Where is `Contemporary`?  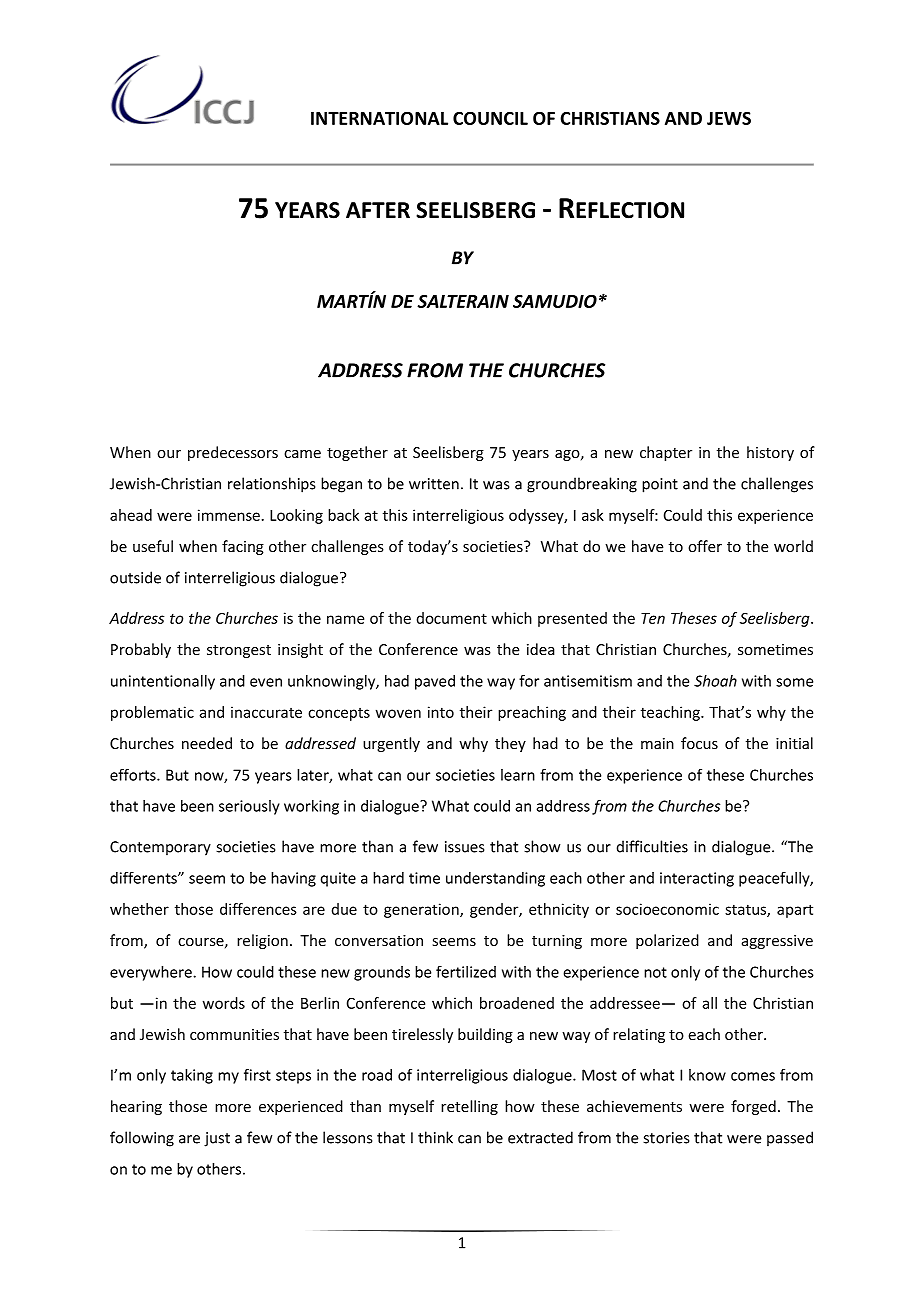 Contemporary is located at coordinates (160, 848).
